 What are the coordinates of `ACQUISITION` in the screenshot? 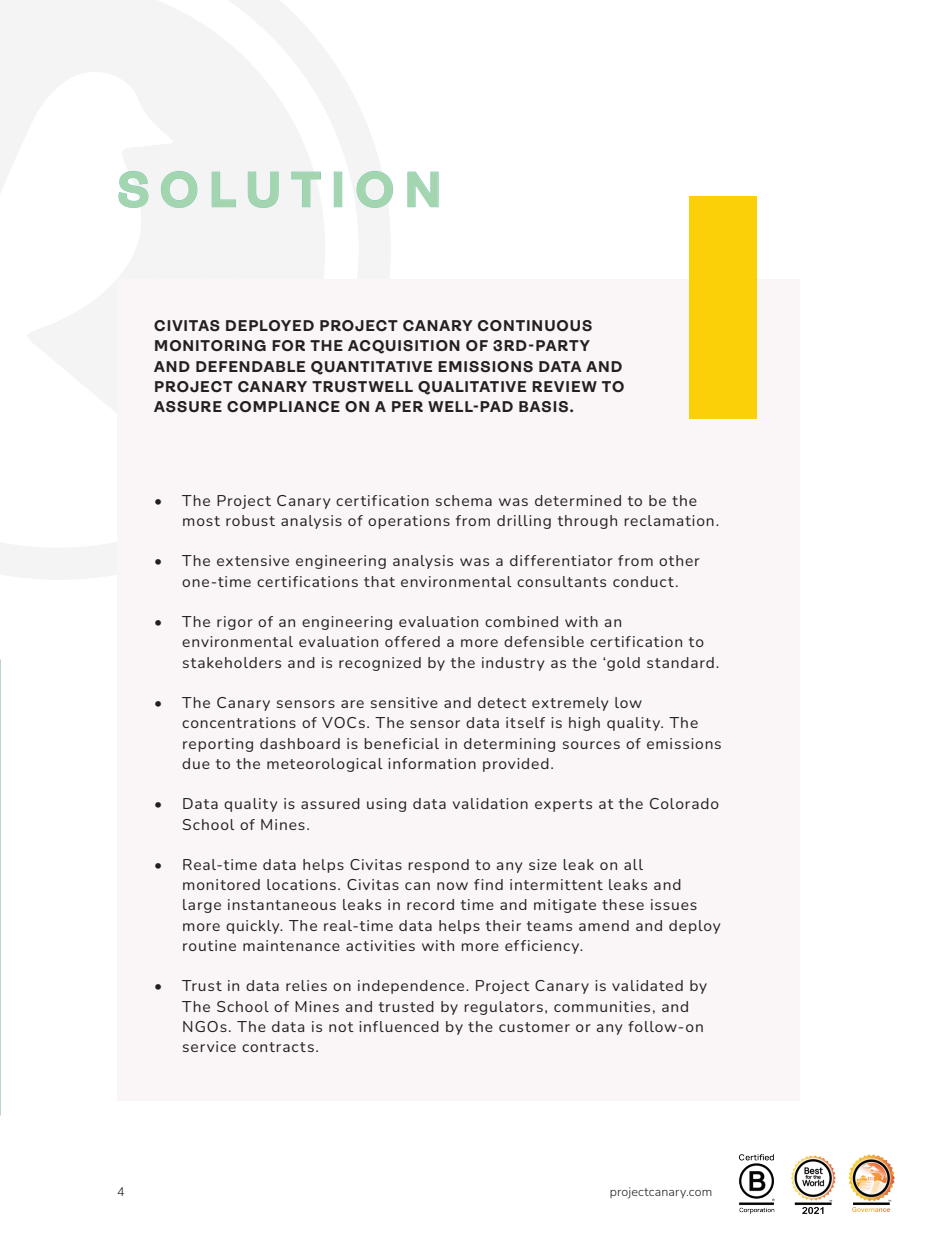 It's located at (404, 347).
